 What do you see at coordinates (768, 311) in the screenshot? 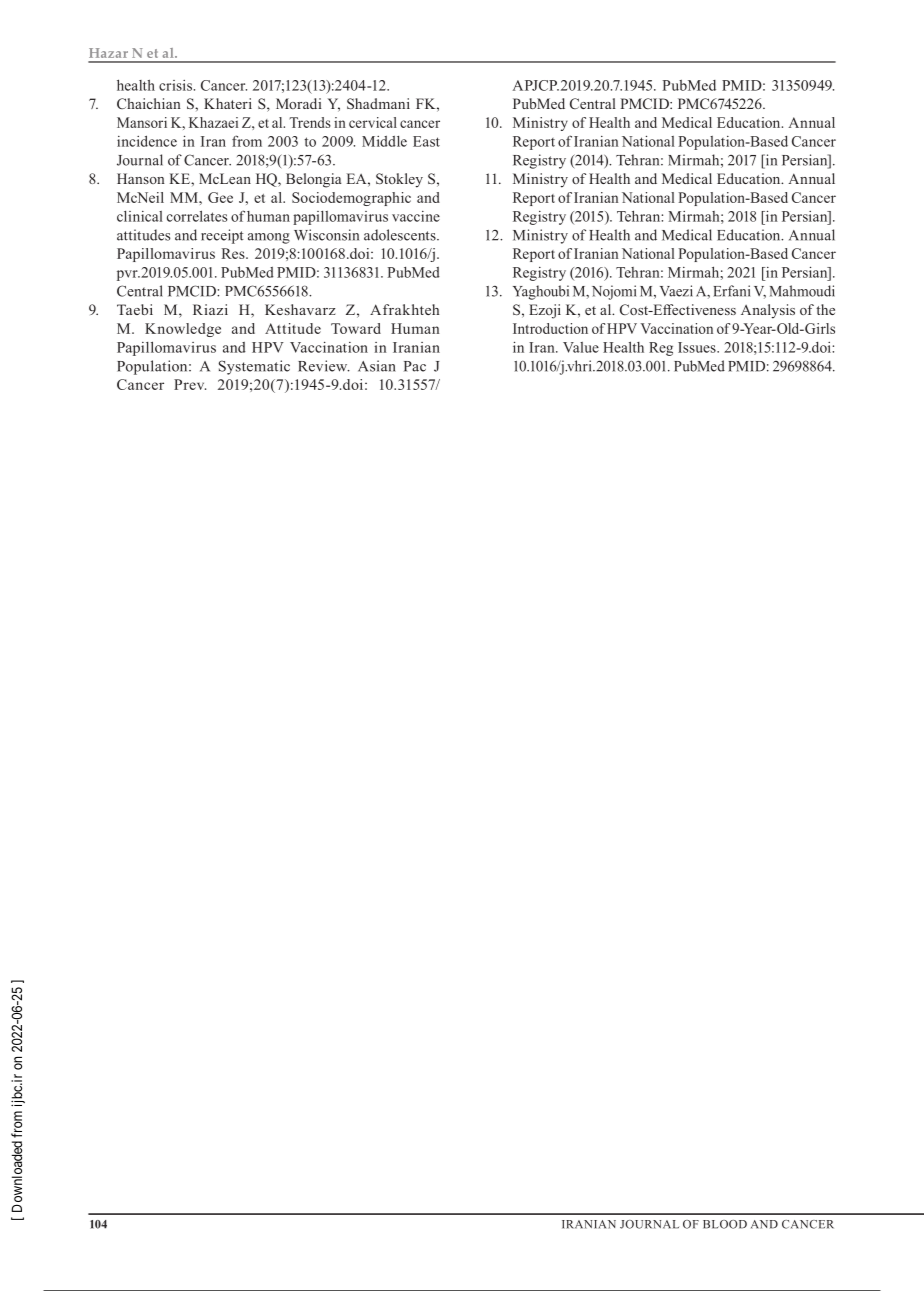
I see `Analysis` at bounding box center [768, 311].
